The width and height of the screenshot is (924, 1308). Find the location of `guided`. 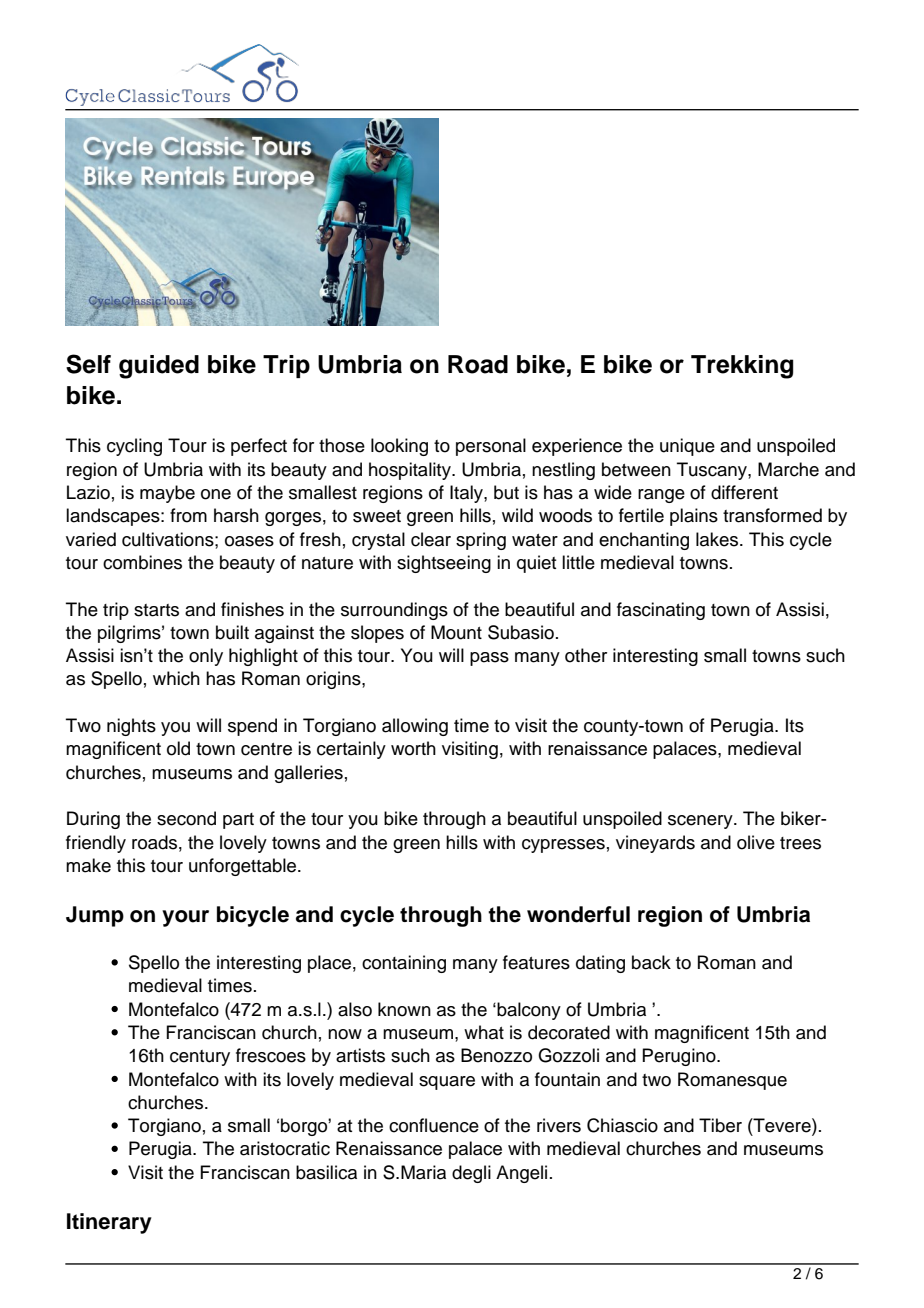

guided is located at coordinates (159, 367).
